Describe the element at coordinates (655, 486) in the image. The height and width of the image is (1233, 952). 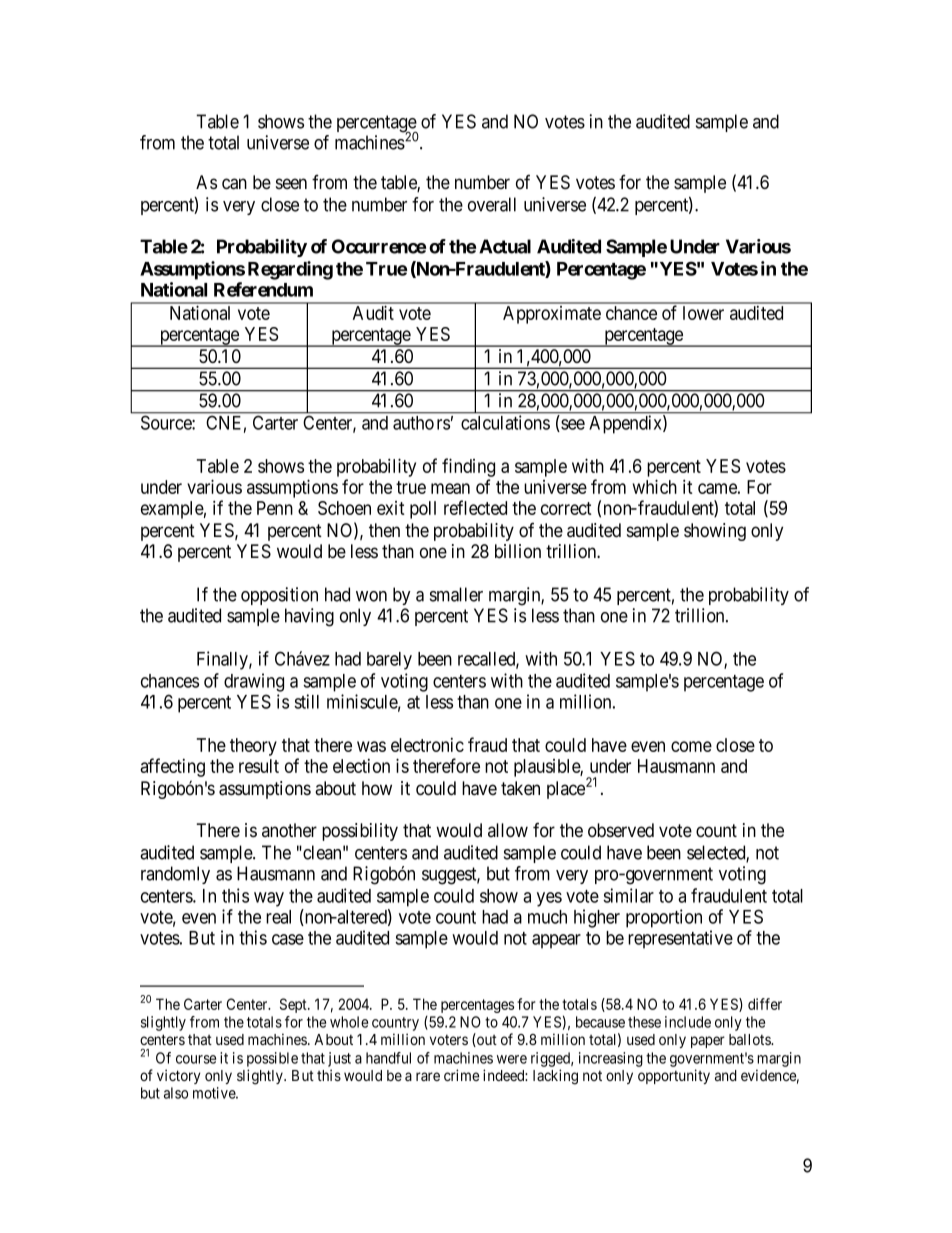
I see `which` at that location.
